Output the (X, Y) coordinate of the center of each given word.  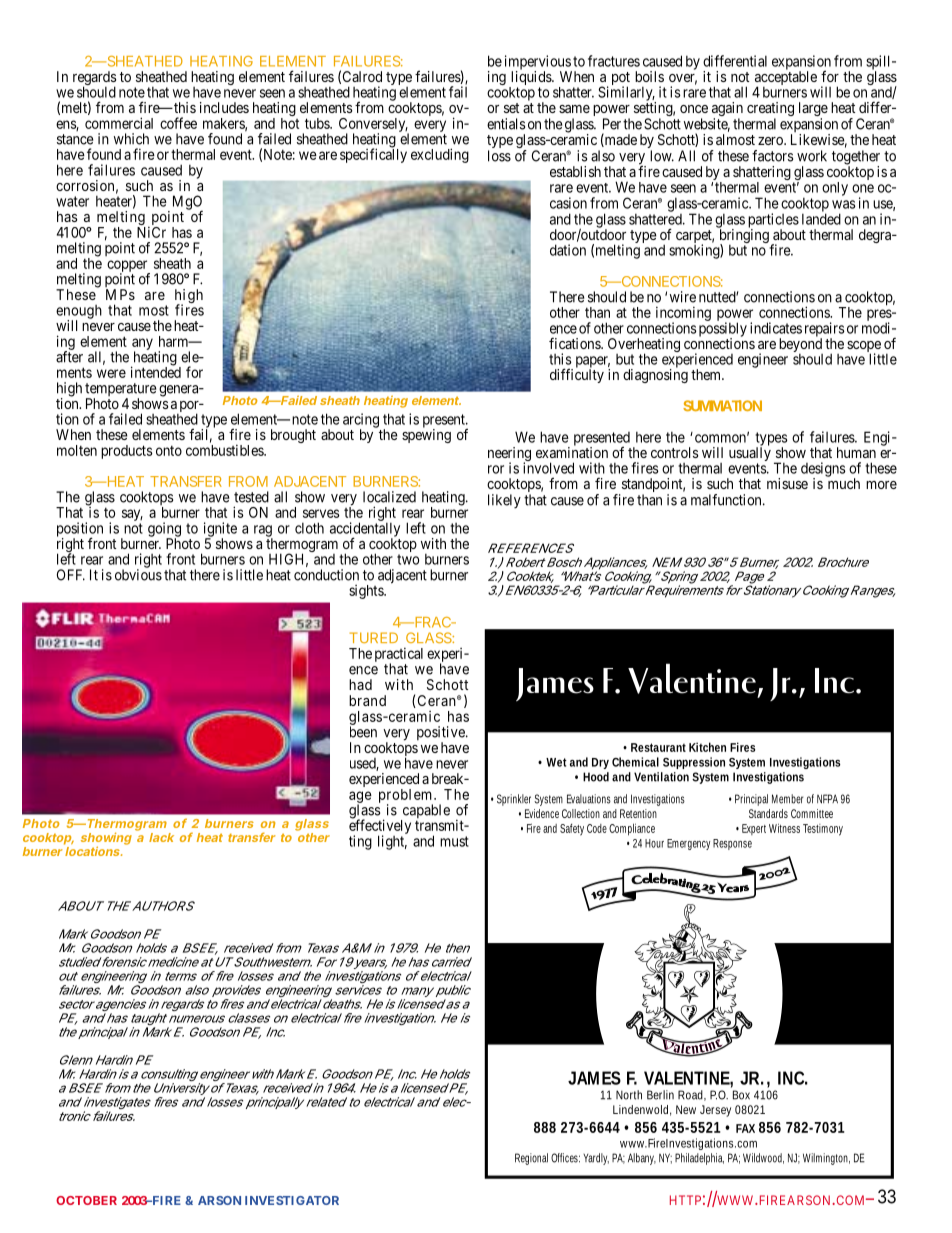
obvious (138, 575)
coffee (178, 123)
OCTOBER (86, 1200)
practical (399, 655)
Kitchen (707, 747)
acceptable (786, 78)
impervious (538, 63)
